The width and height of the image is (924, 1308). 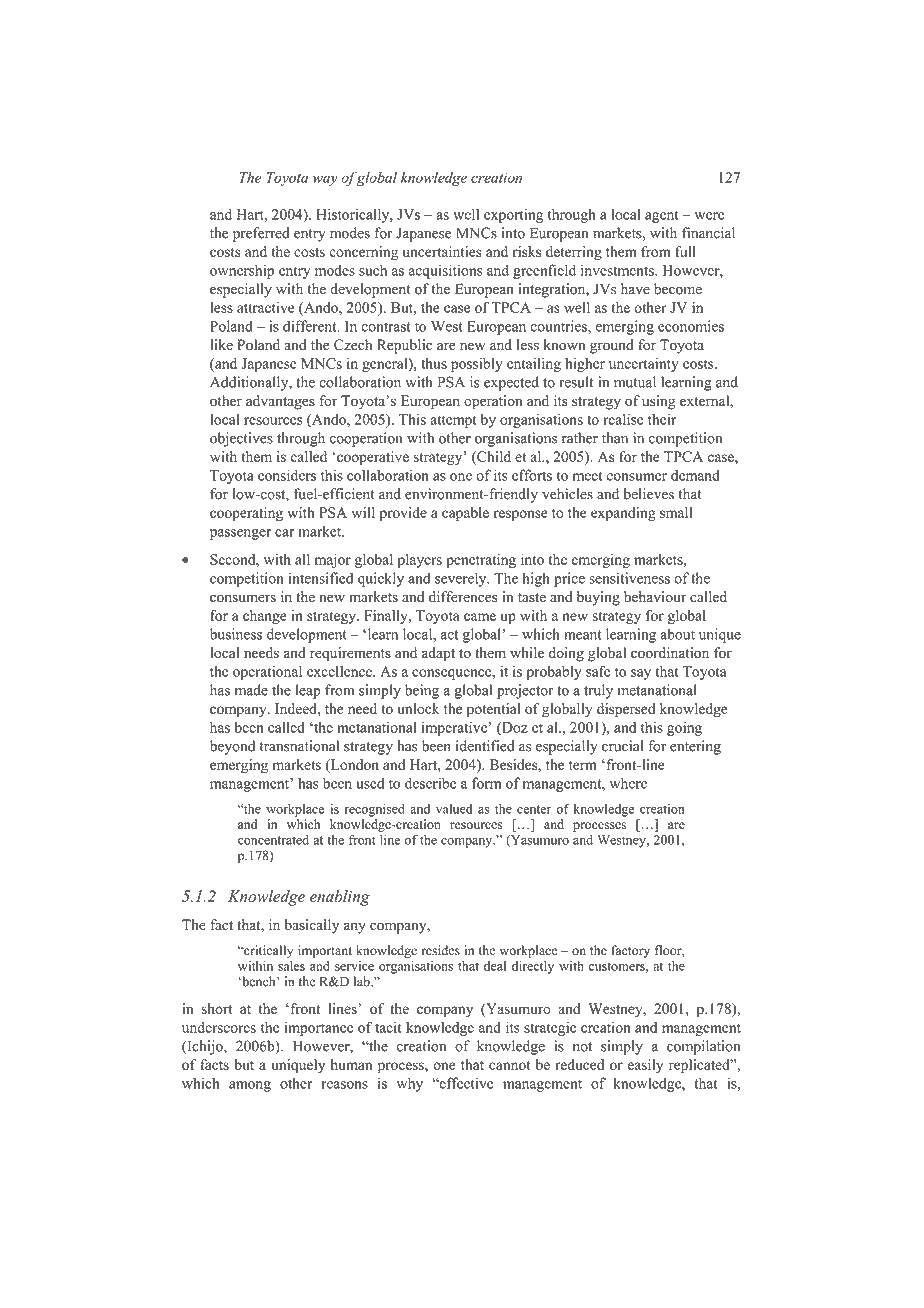 What do you see at coordinates (261, 234) in the image?
I see `preferred` at bounding box center [261, 234].
